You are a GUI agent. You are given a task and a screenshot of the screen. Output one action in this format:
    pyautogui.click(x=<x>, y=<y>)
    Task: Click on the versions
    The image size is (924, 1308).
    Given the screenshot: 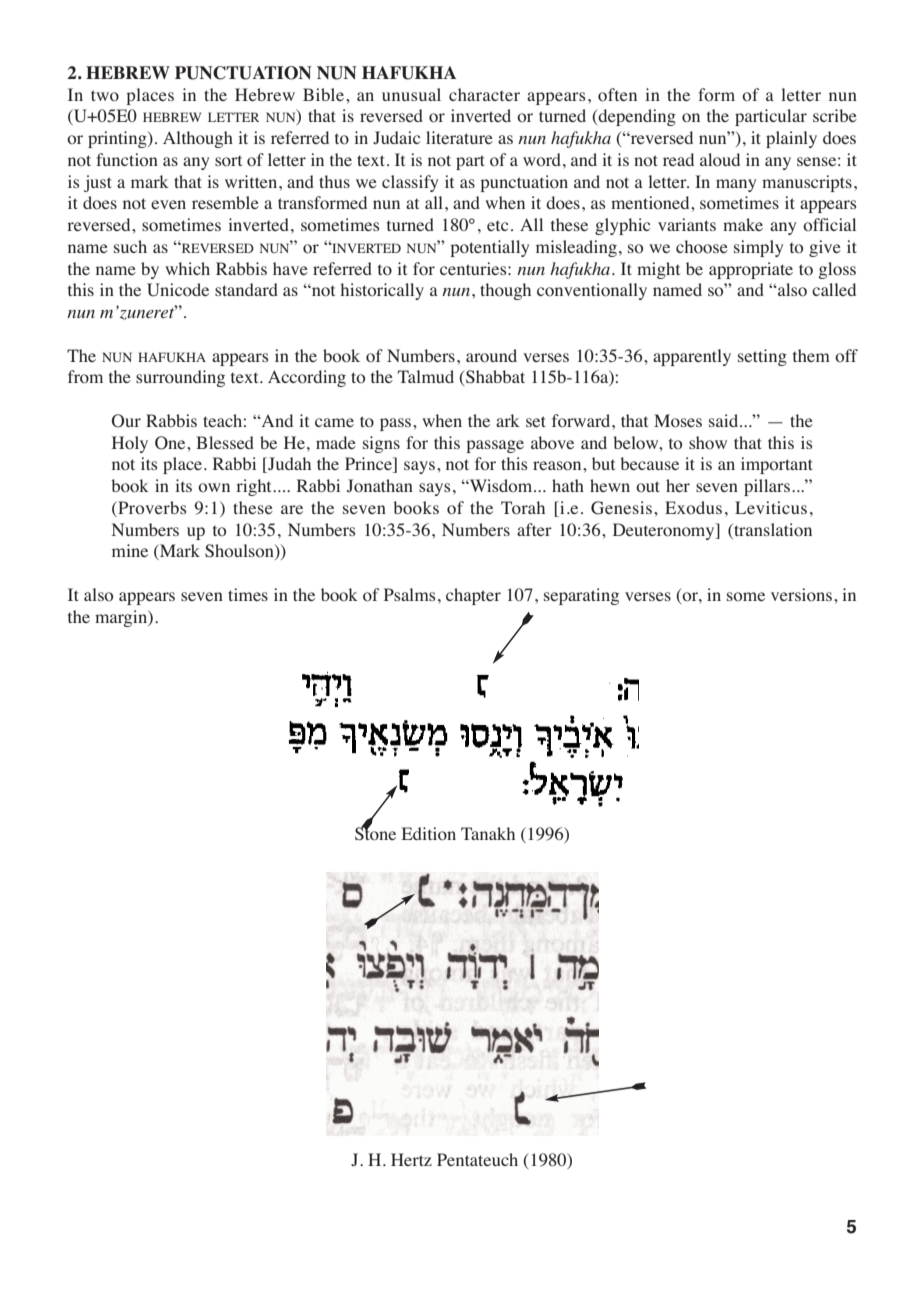 What is the action you would take?
    pyautogui.click(x=801, y=595)
